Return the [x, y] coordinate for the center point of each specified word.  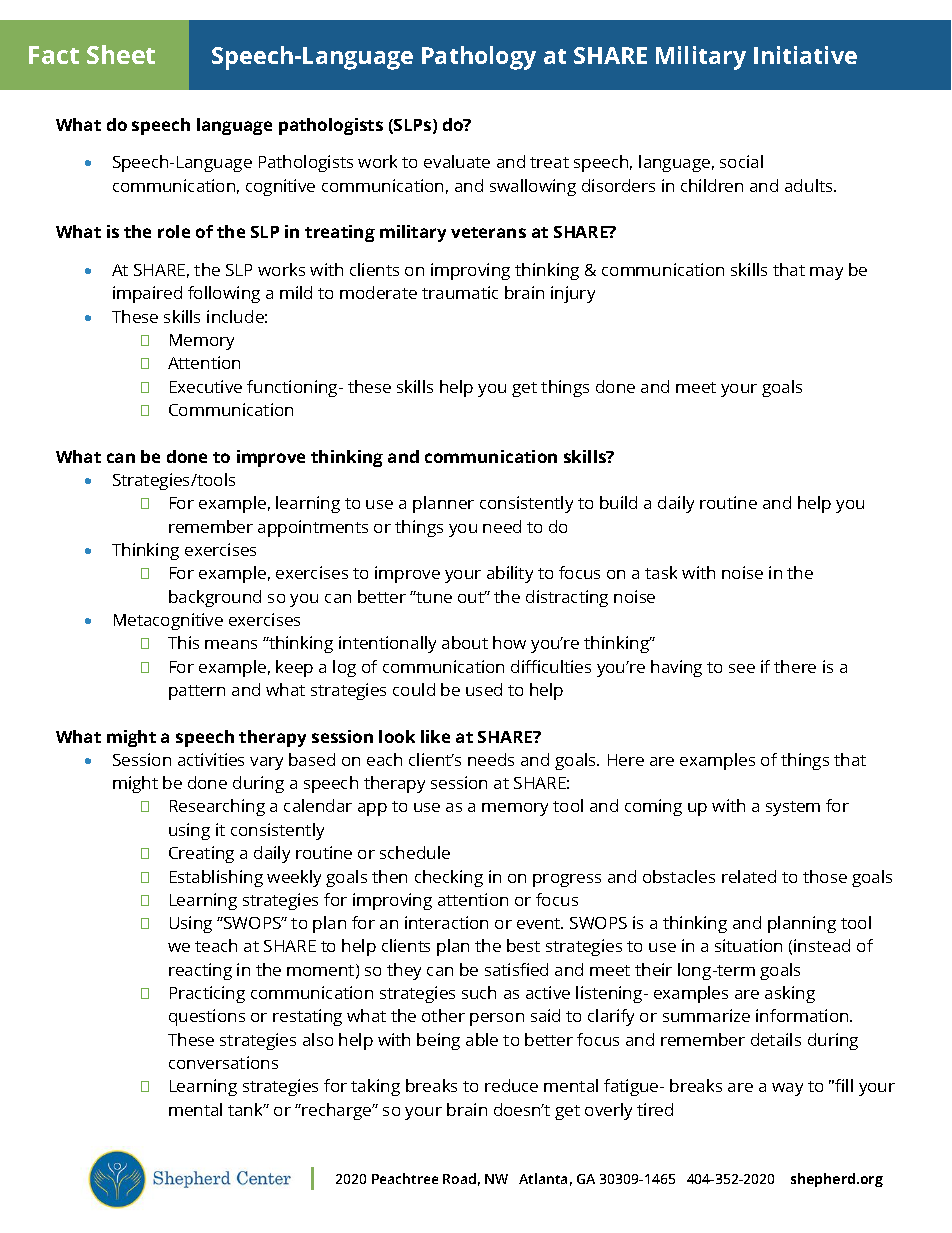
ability [510, 574]
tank [247, 1109]
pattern [197, 692]
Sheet [121, 54]
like [435, 736]
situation [748, 945]
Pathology [479, 58]
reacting [200, 971]
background [215, 598]
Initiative [805, 55]
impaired [147, 294]
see [742, 668]
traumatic [460, 292]
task [661, 572]
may [826, 273]
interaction [446, 922]
